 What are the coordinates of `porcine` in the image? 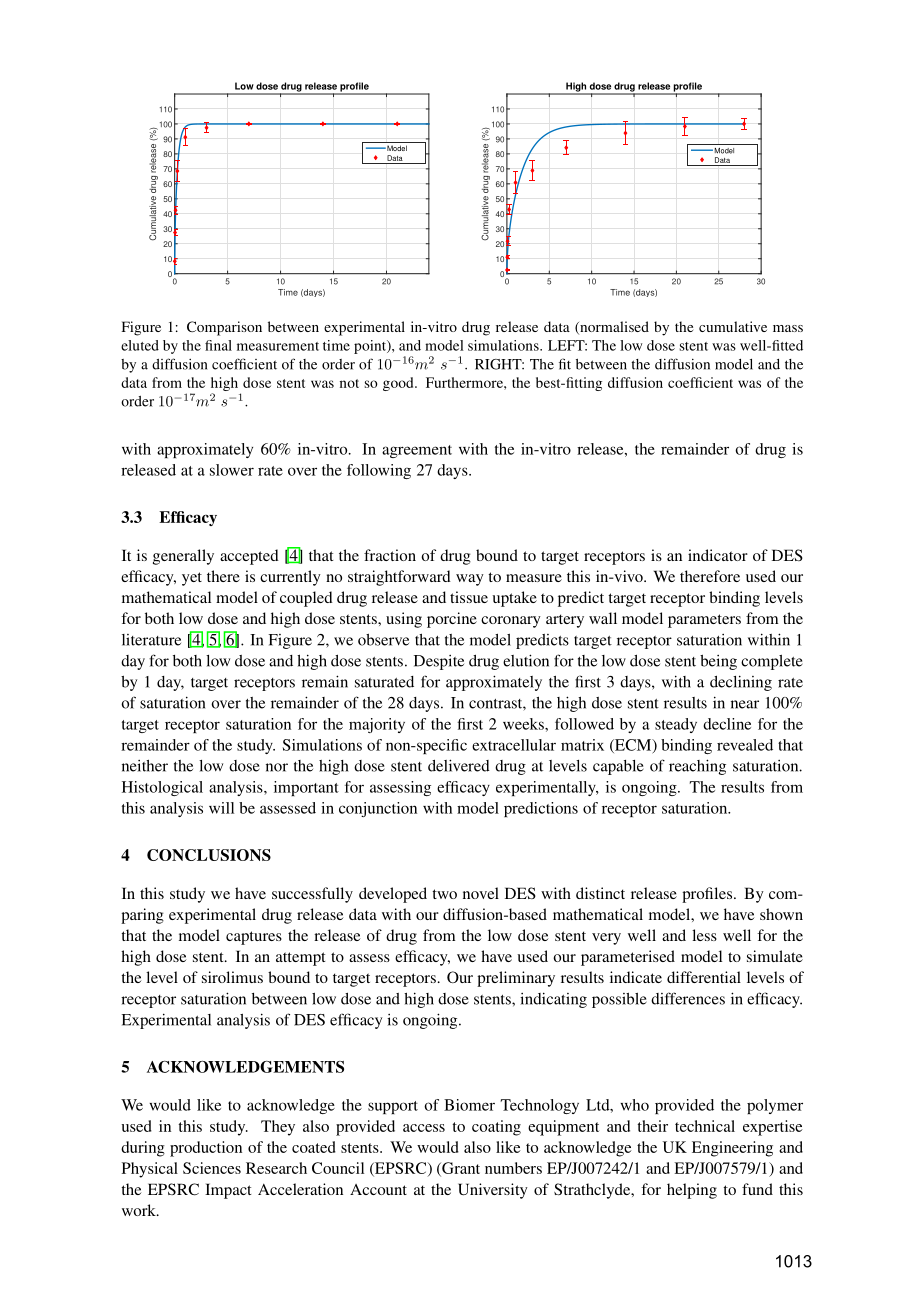 It's located at (452, 620).
